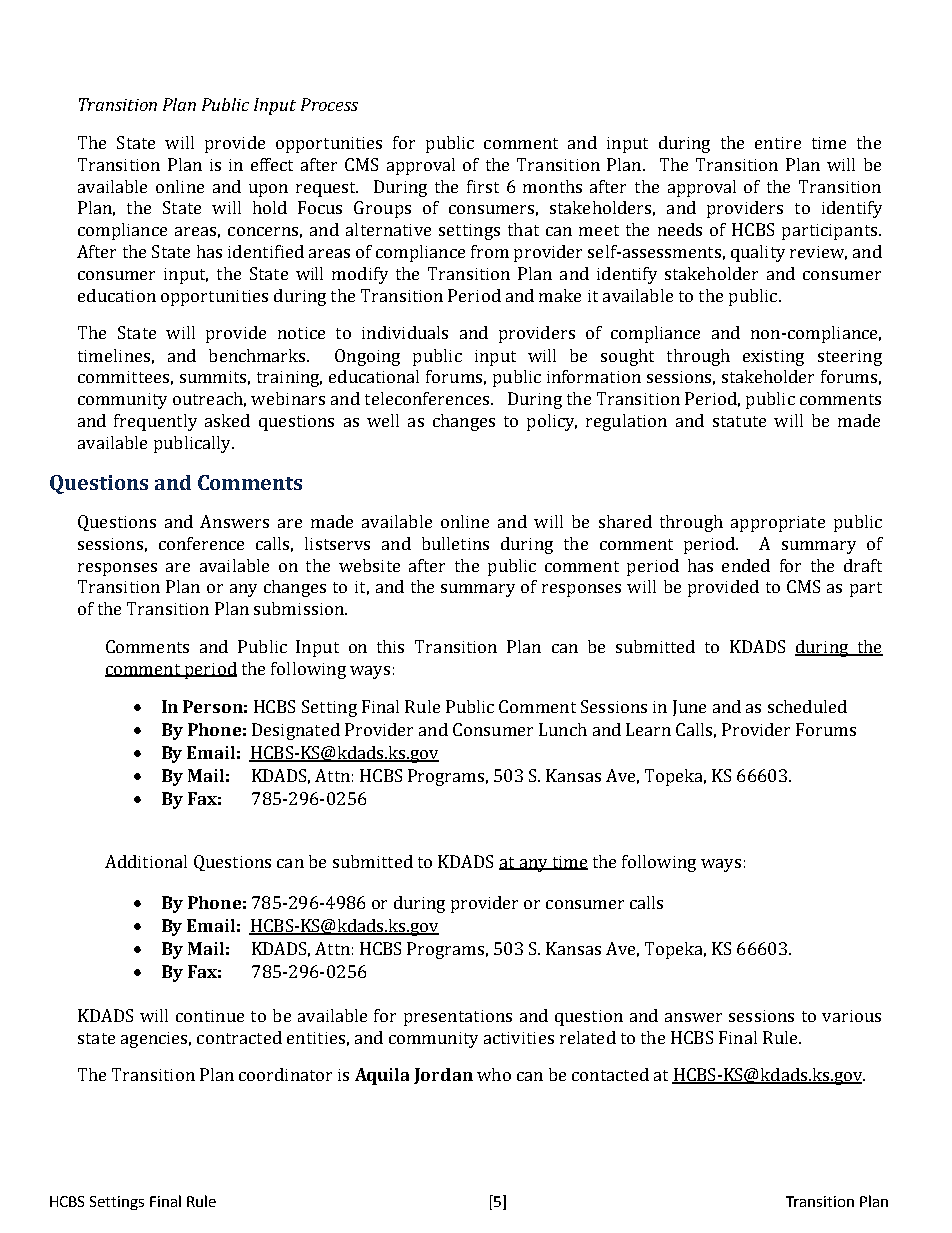 The width and height of the screenshot is (952, 1233). I want to click on policy, so click(552, 422).
